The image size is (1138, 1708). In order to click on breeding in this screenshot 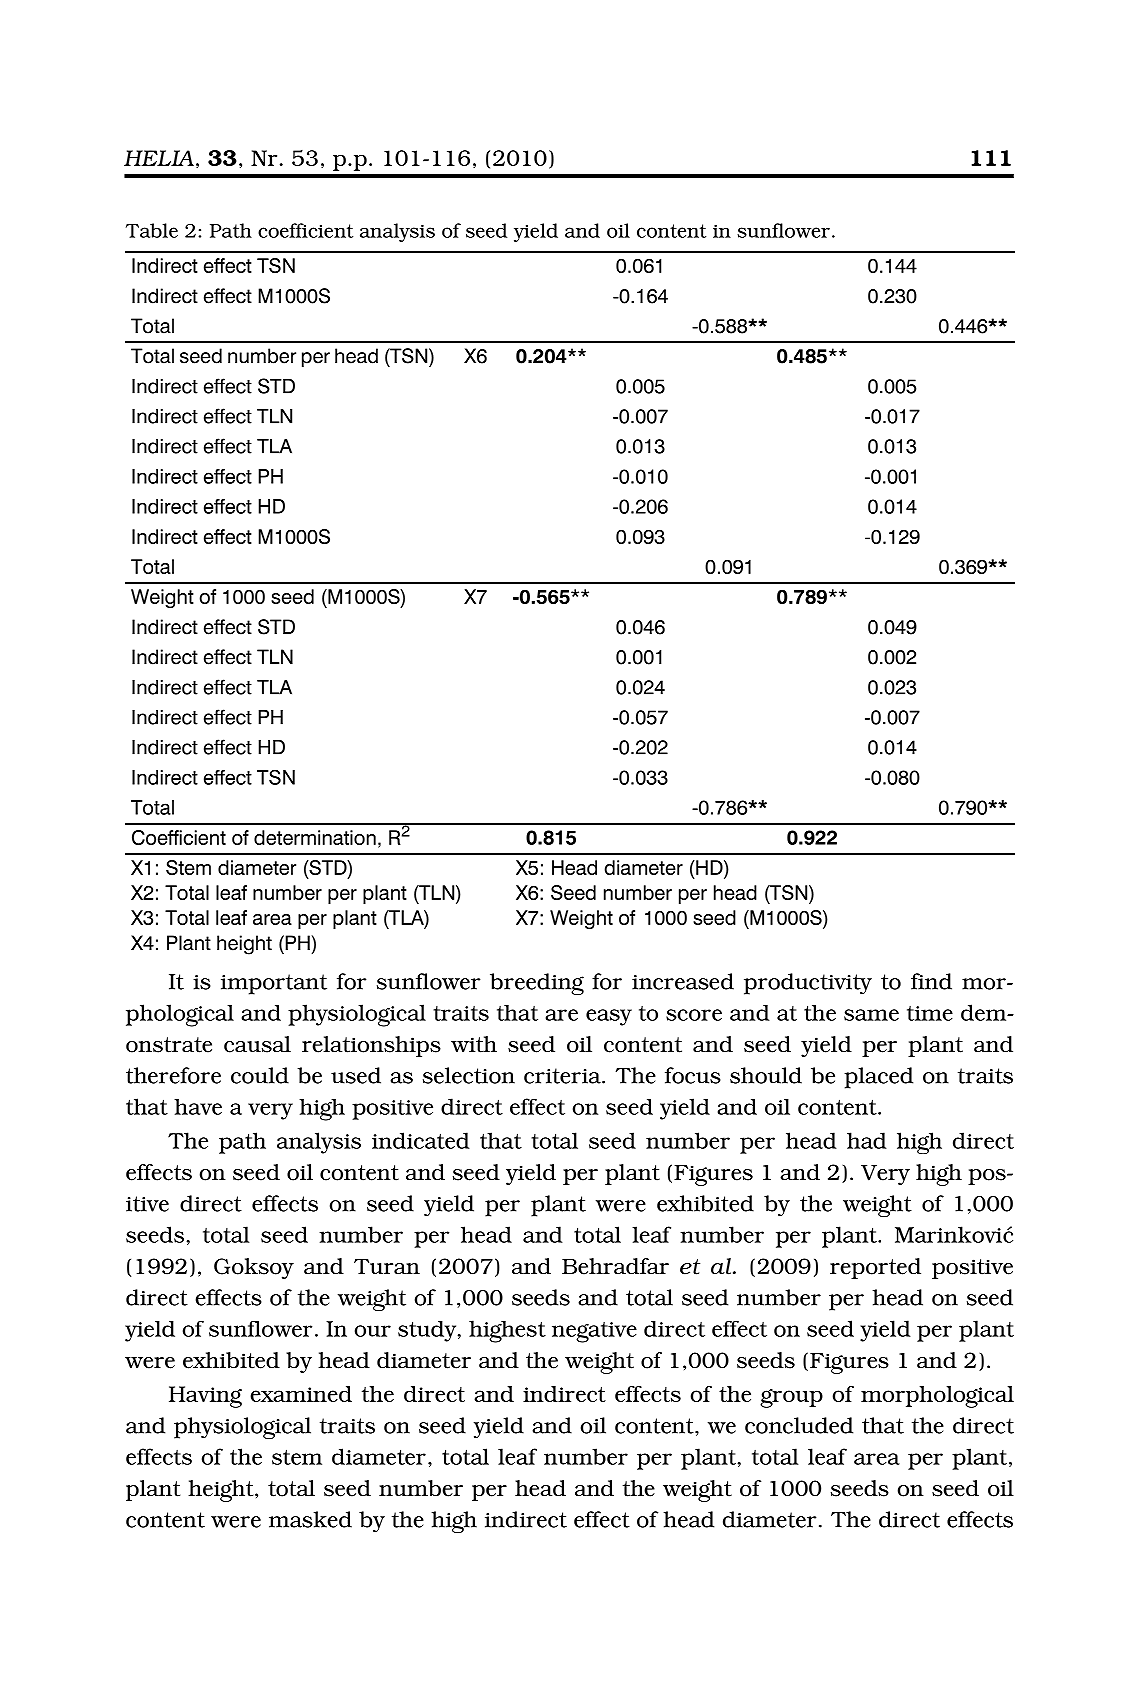, I will do `click(537, 984)`.
